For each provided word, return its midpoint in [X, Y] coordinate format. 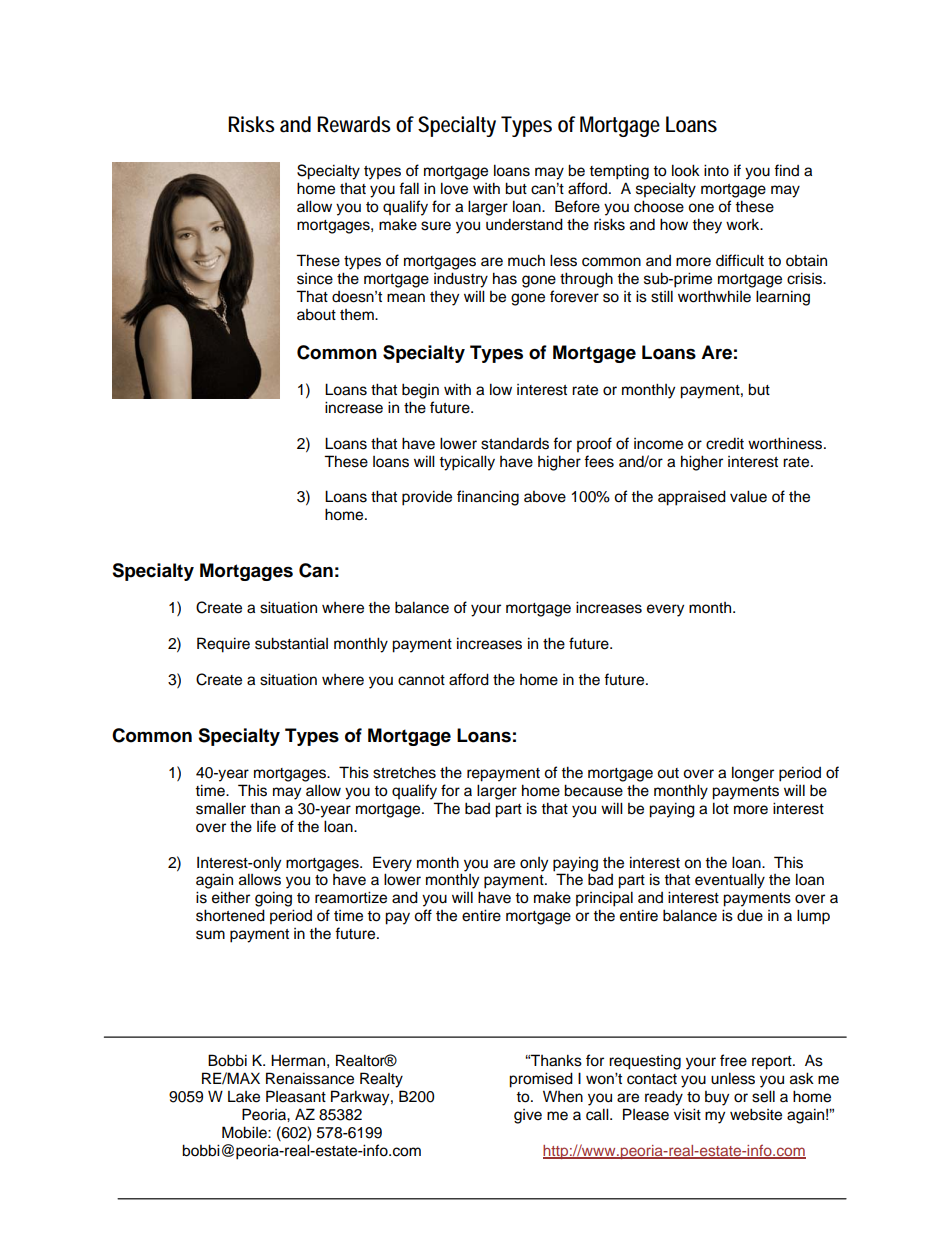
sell [763, 1096]
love [454, 188]
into [716, 170]
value [748, 496]
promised [541, 1080]
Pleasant [296, 1096]
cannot [421, 680]
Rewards [354, 124]
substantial [291, 643]
